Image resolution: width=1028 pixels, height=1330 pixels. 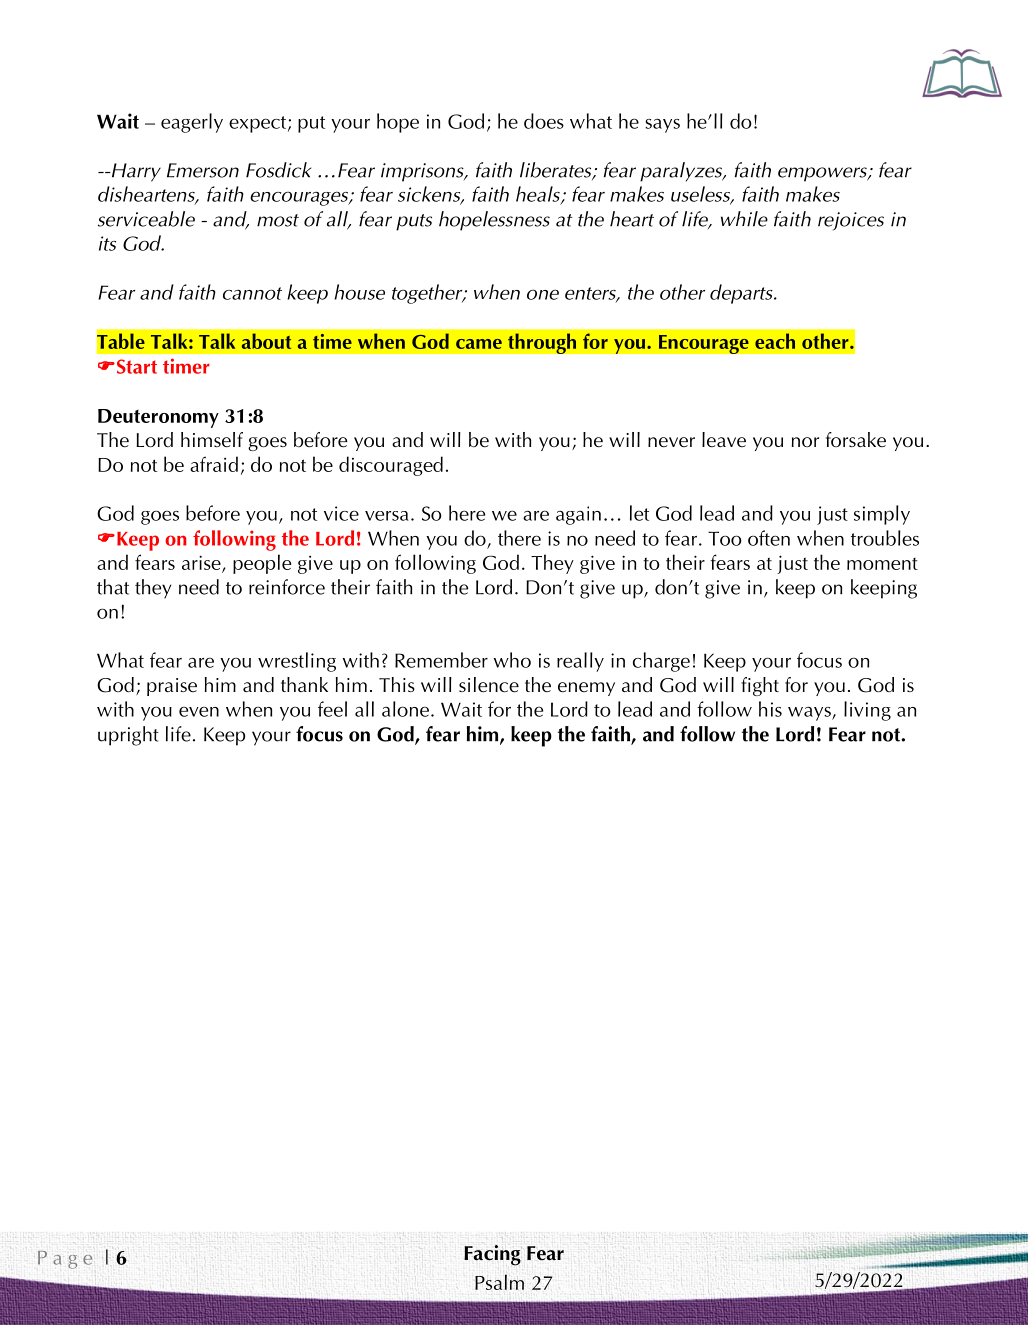 What do you see at coordinates (810, 713) in the page?
I see `ways` at bounding box center [810, 713].
